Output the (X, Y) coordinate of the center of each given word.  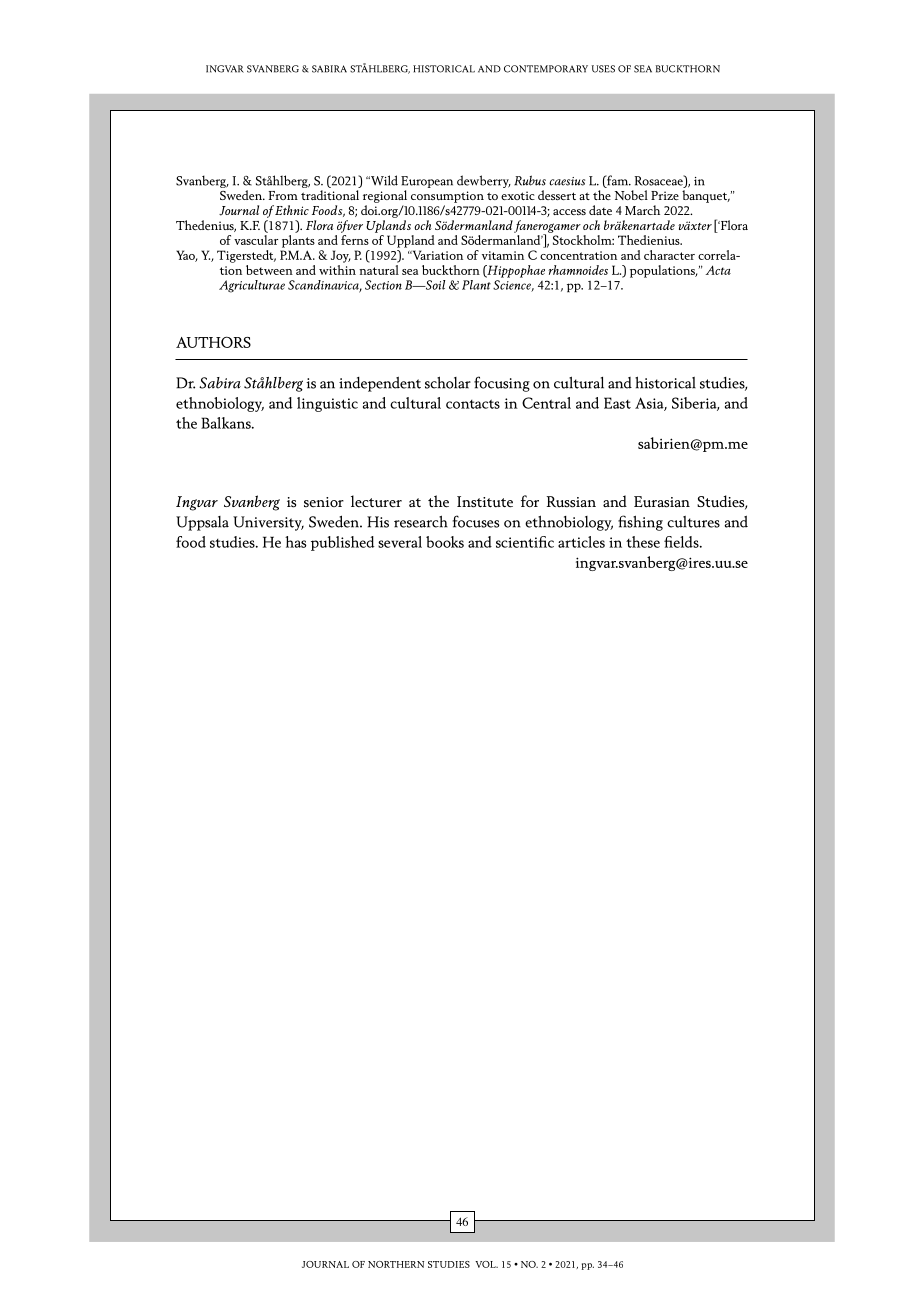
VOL (486, 1264)
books (445, 542)
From (283, 195)
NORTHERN (396, 1264)
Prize (665, 195)
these (643, 542)
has (296, 542)
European (427, 182)
